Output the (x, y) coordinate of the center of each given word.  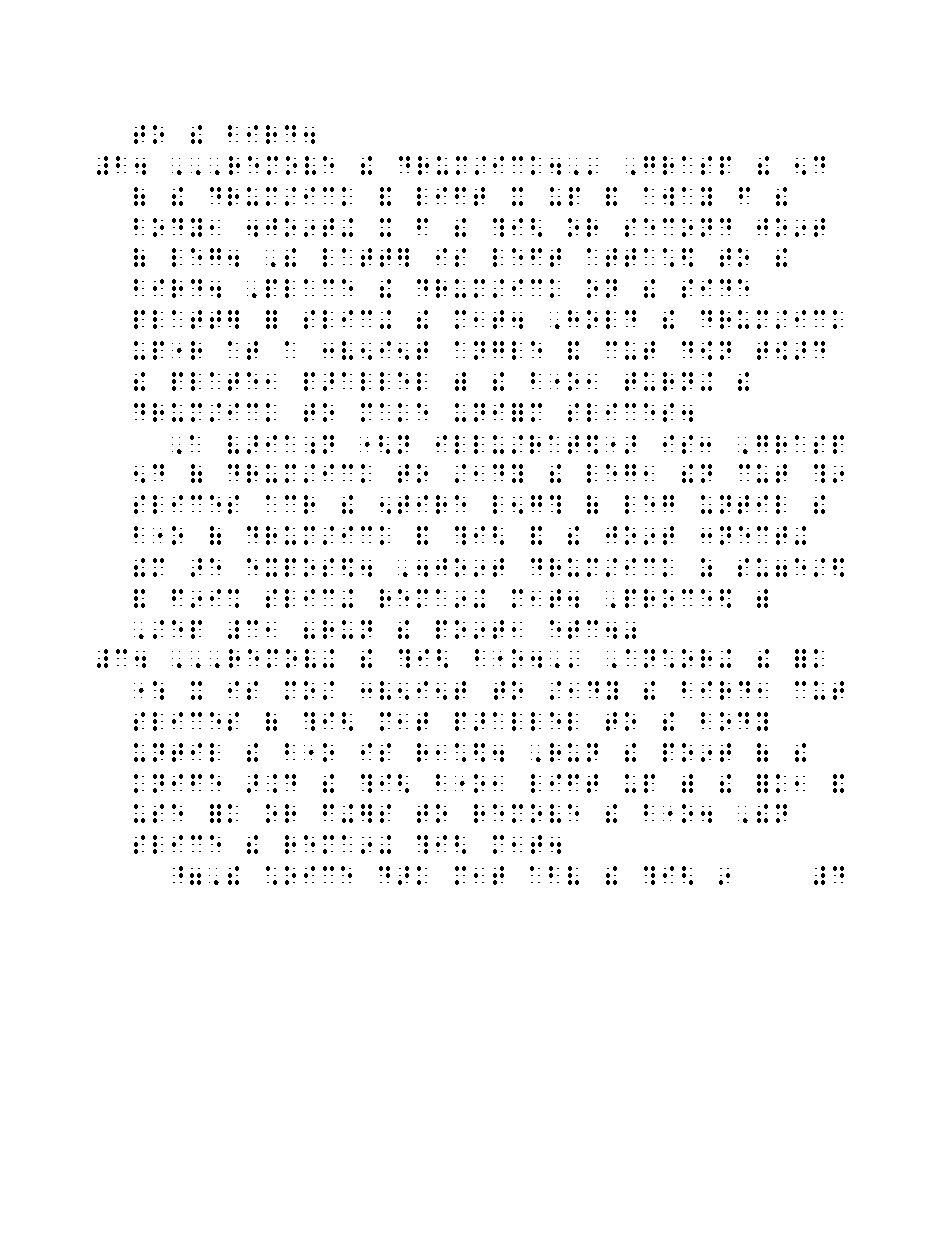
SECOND (678, 227)
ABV (554, 875)
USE (158, 813)
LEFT (527, 257)
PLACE (309, 288)
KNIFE (177, 783)
